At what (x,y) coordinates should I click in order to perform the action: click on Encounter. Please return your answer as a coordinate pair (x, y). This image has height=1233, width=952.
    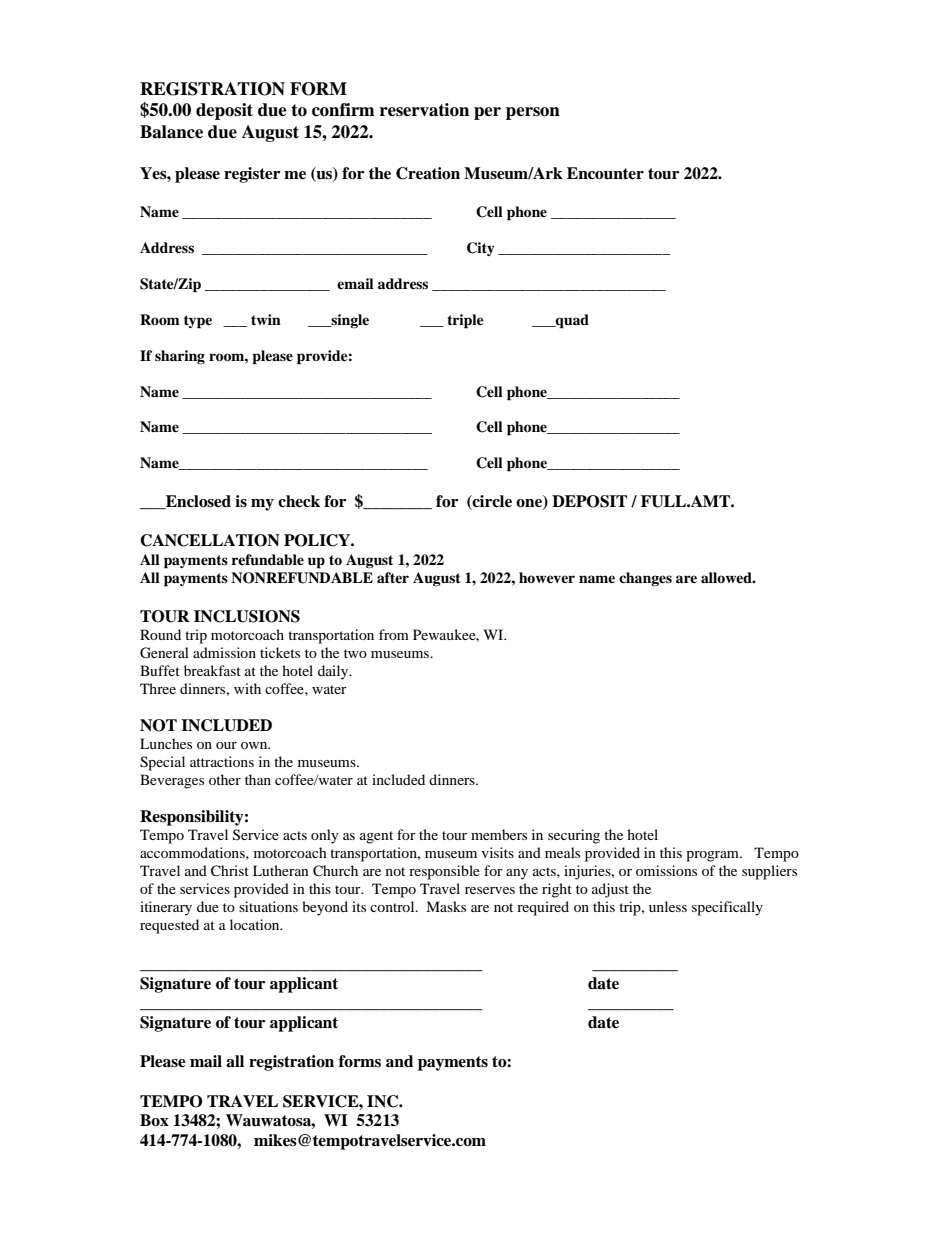
    Looking at the image, I should click on (605, 173).
